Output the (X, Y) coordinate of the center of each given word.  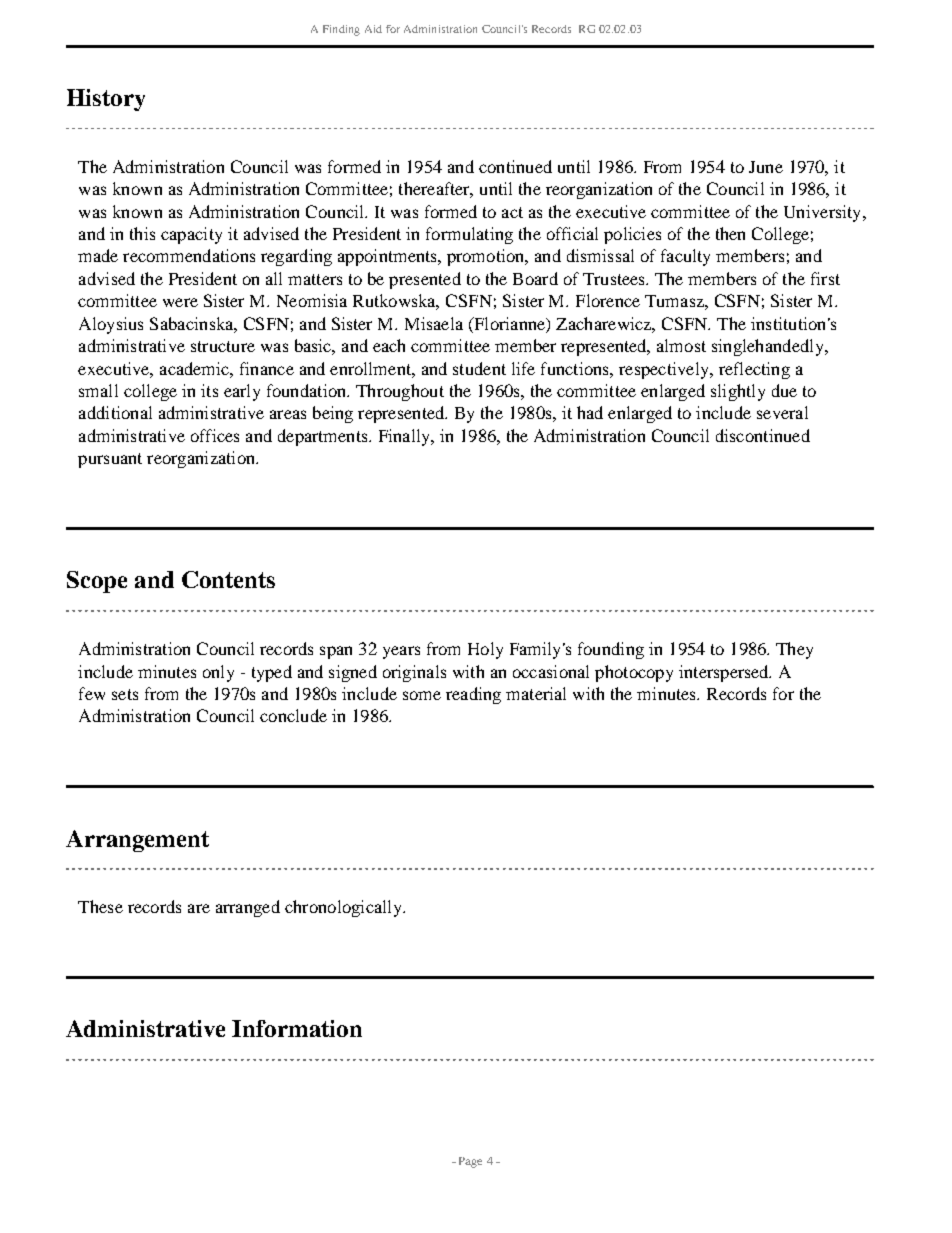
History (106, 100)
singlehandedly (769, 347)
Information (297, 1028)
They (794, 650)
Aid (373, 29)
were (180, 302)
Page (470, 1162)
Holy (485, 650)
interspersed (725, 673)
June (766, 167)
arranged (248, 908)
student (479, 368)
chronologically (344, 908)
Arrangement (137, 841)
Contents (228, 579)
